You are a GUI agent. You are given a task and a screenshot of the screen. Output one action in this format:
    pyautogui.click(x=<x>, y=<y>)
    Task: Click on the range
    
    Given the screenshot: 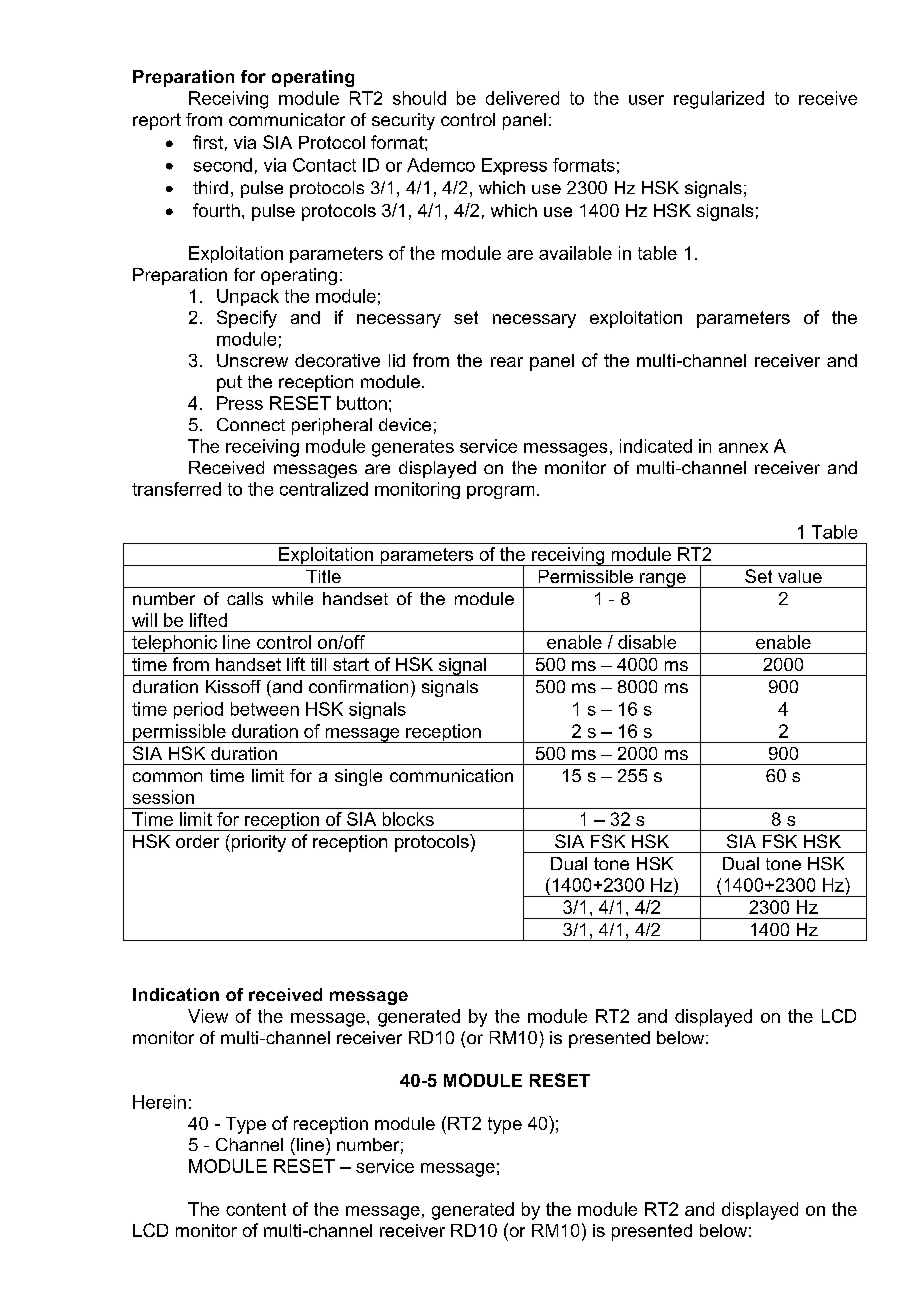 What is the action you would take?
    pyautogui.click(x=663, y=580)
